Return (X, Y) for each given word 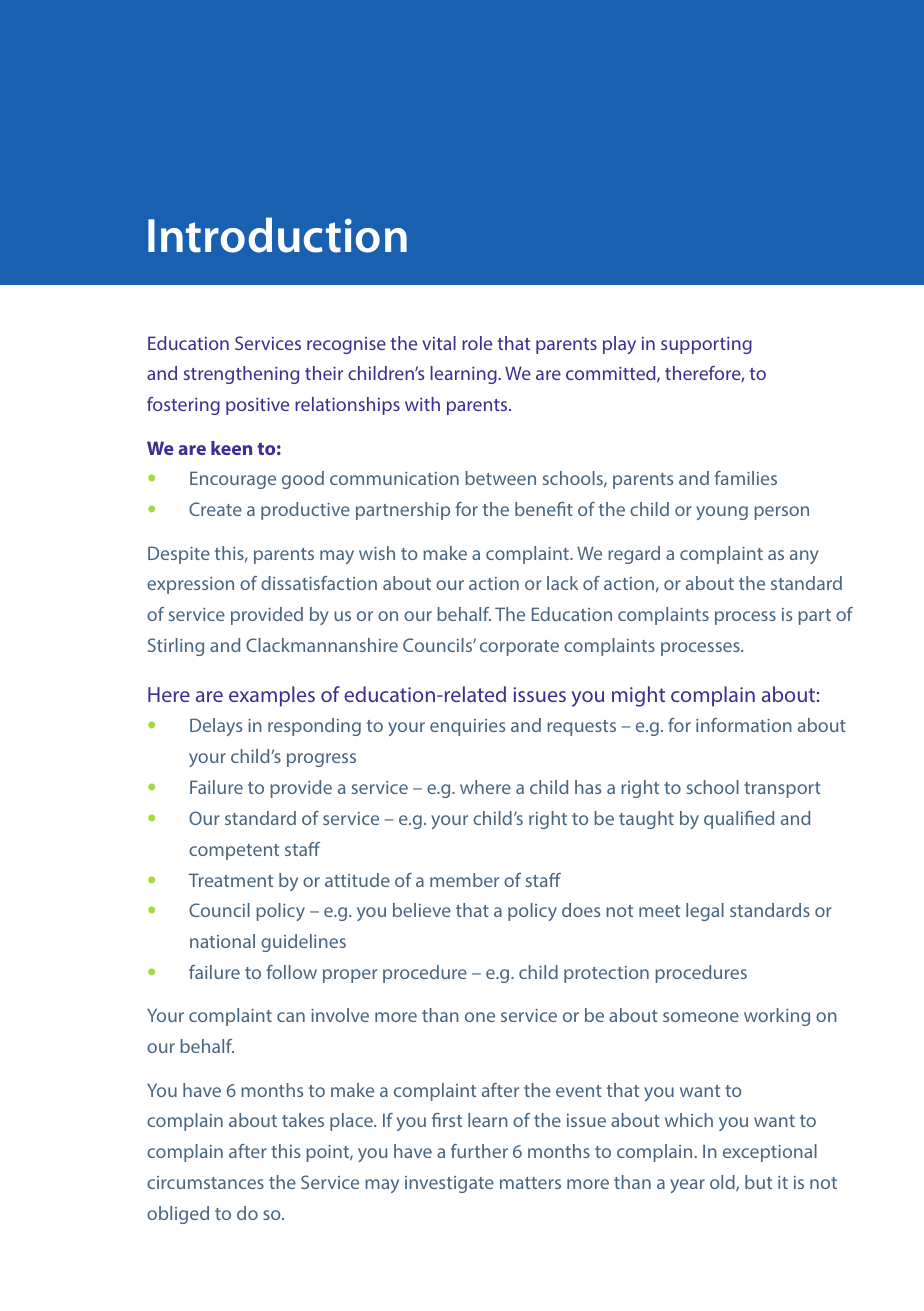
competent (234, 852)
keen (231, 448)
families (745, 478)
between (500, 478)
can (291, 1017)
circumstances (205, 1182)
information (744, 725)
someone (701, 1017)
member (464, 880)
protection (606, 974)
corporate (519, 648)
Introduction (277, 235)
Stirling (176, 647)
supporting (706, 345)
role (477, 343)
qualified (739, 820)
